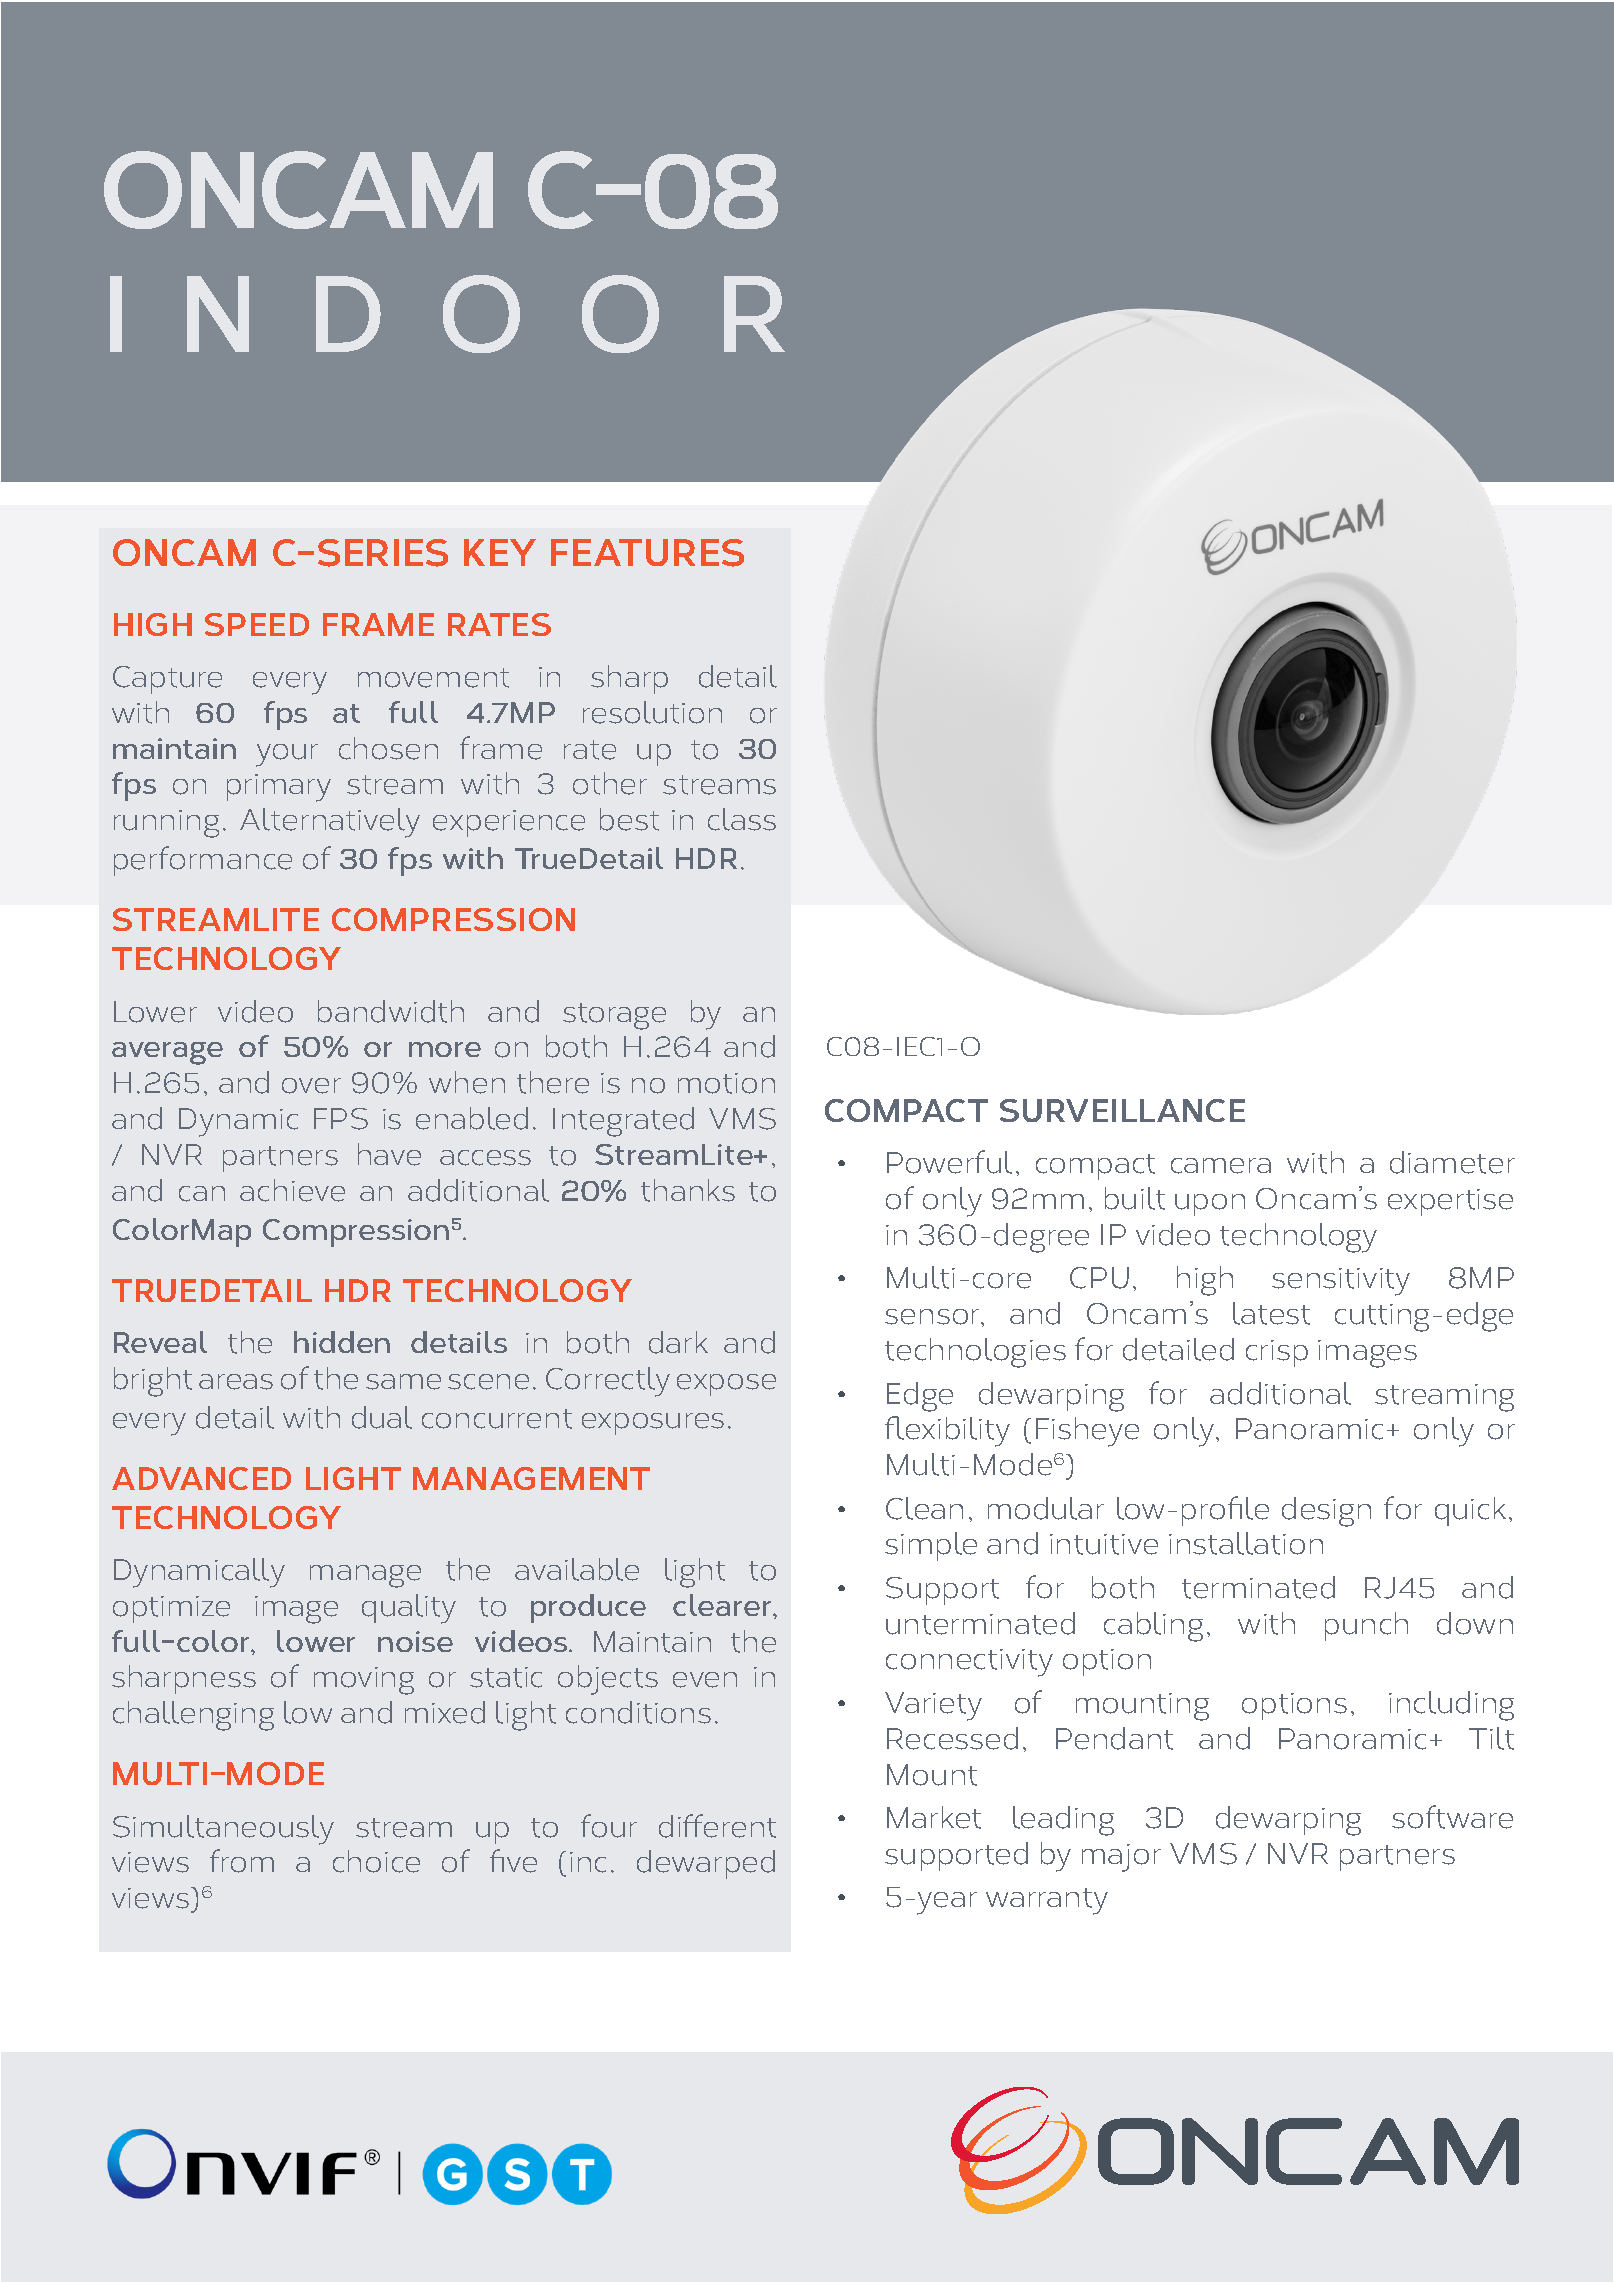  I want to click on FEATURES, so click(647, 553).
